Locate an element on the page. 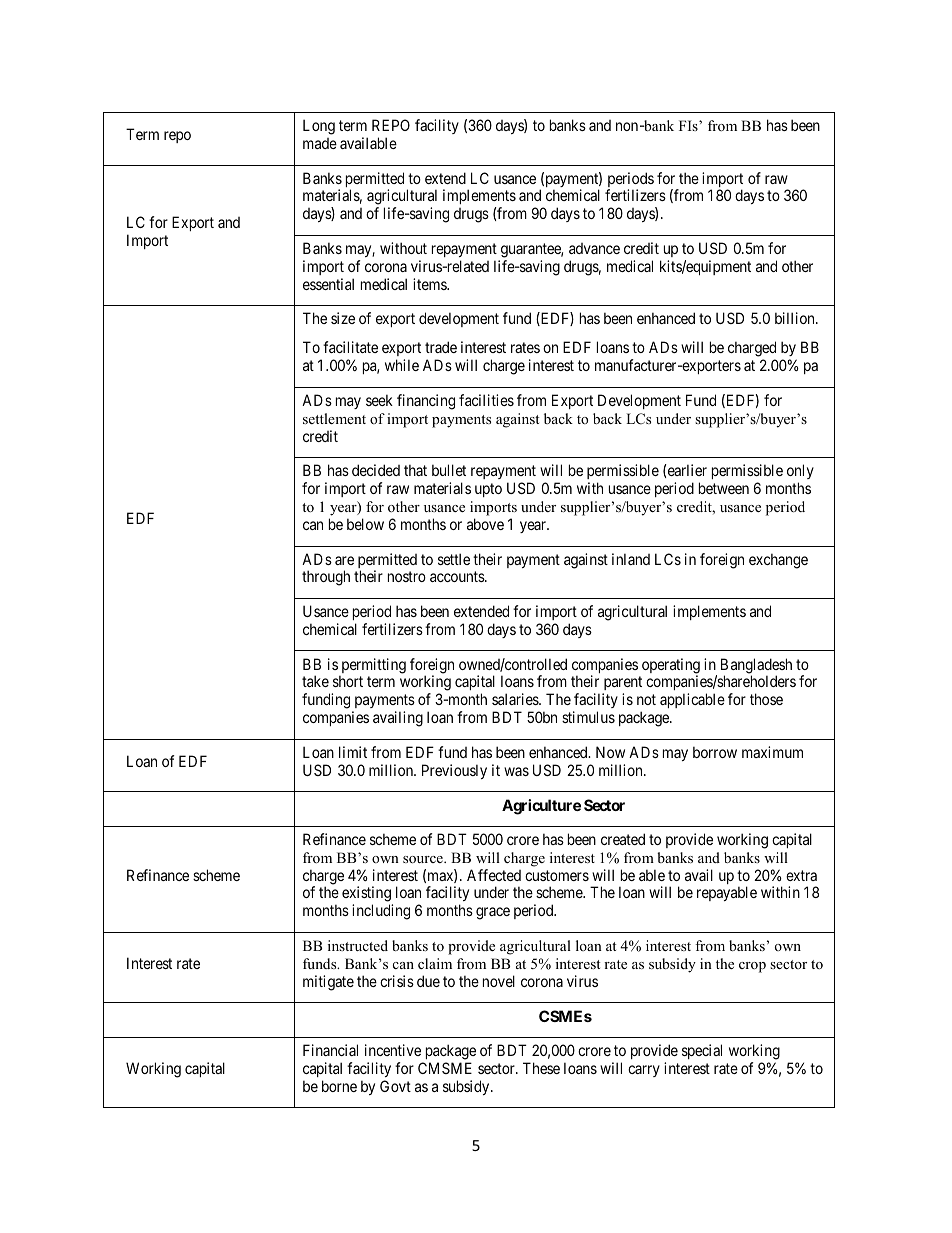  made is located at coordinates (320, 143).
